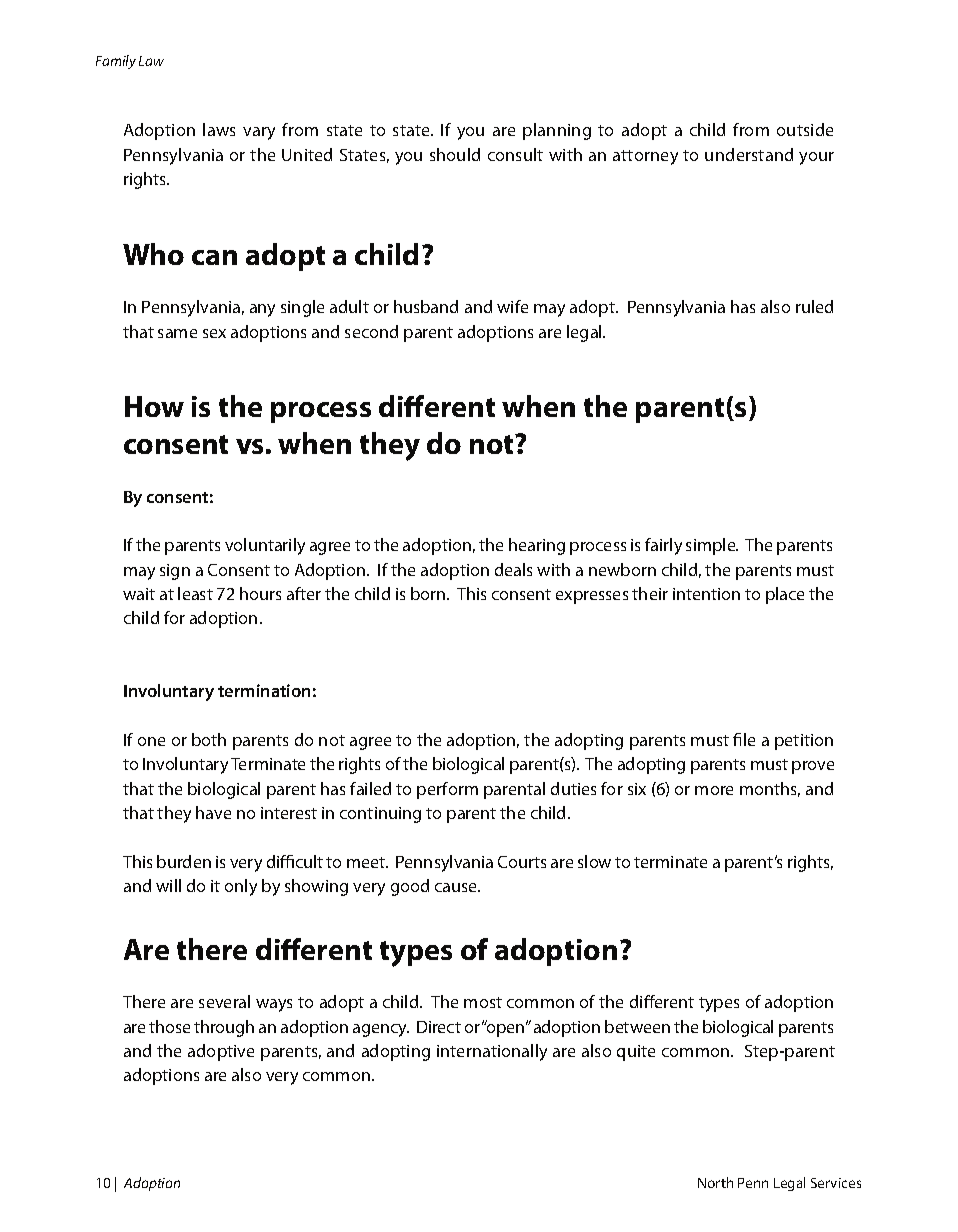 This screenshot has width=958, height=1232. What do you see at coordinates (492, 1052) in the screenshot?
I see `internationally` at bounding box center [492, 1052].
